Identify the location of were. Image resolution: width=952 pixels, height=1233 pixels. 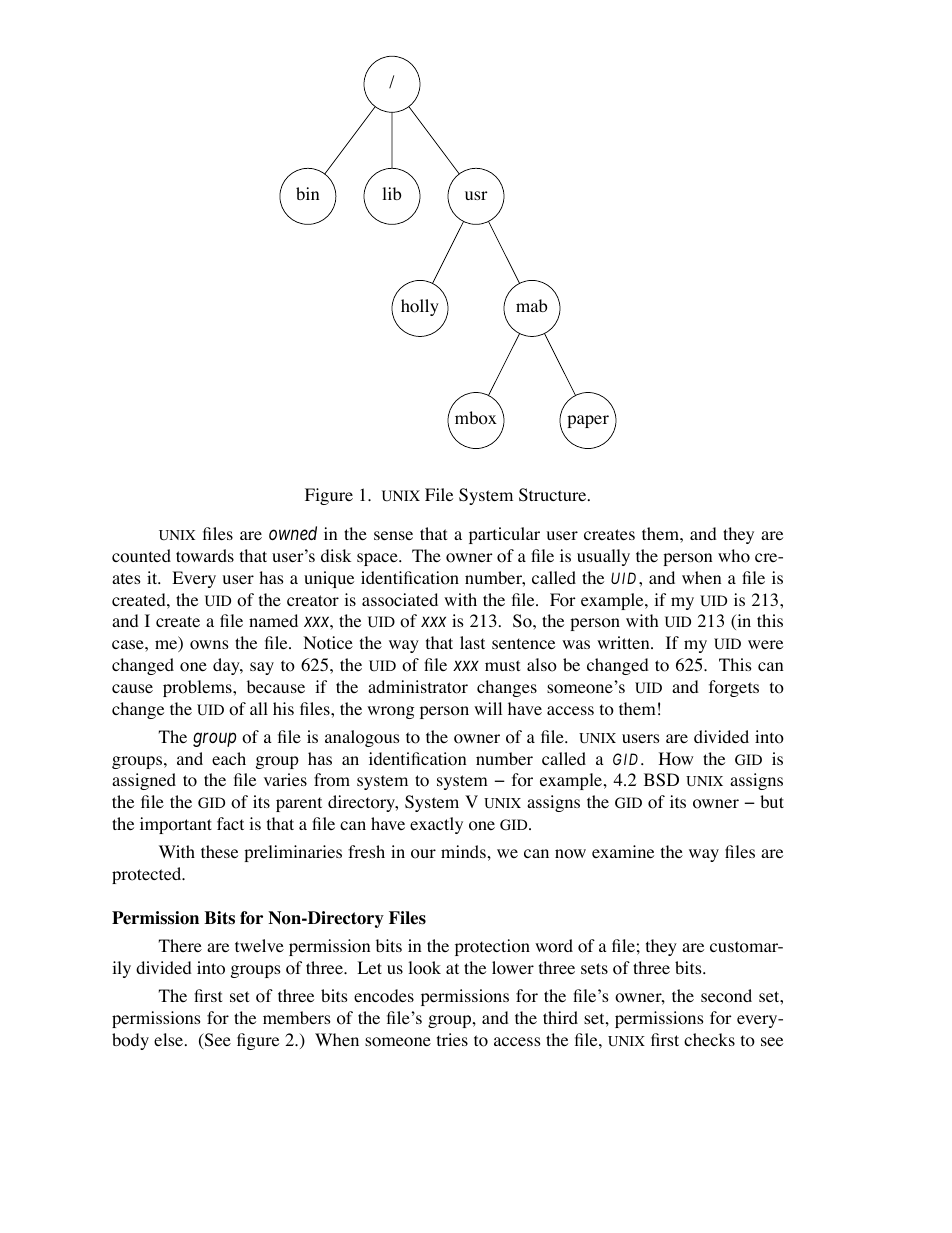
(765, 644).
